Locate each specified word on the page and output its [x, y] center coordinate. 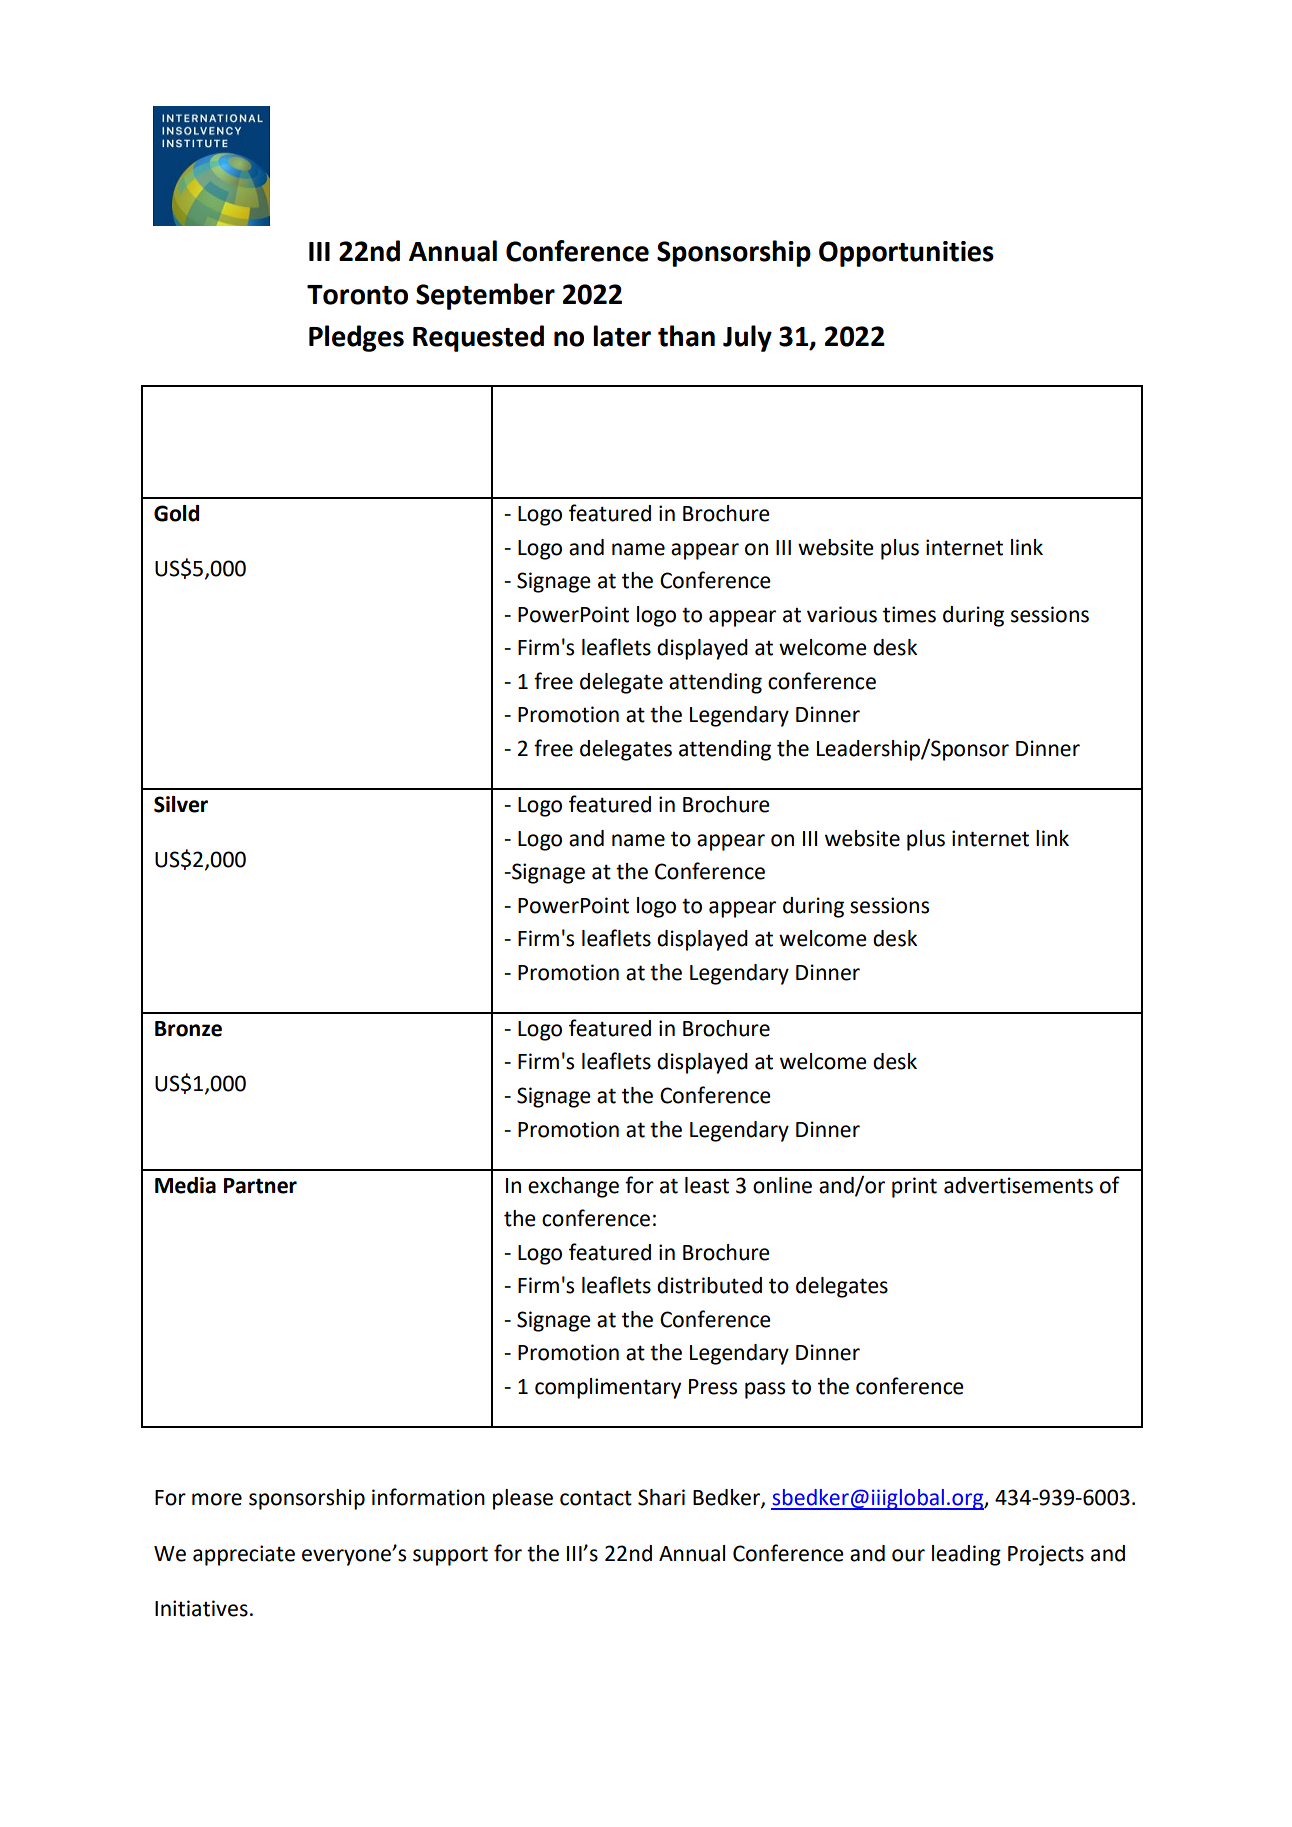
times [909, 614]
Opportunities [906, 254]
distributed [709, 1285]
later [622, 336]
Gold [176, 513]
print [914, 1187]
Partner [260, 1186]
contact [596, 1498]
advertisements [1018, 1185]
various [842, 614]
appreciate [244, 1555]
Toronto [357, 295]
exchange [573, 1187]
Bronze [188, 1029]
